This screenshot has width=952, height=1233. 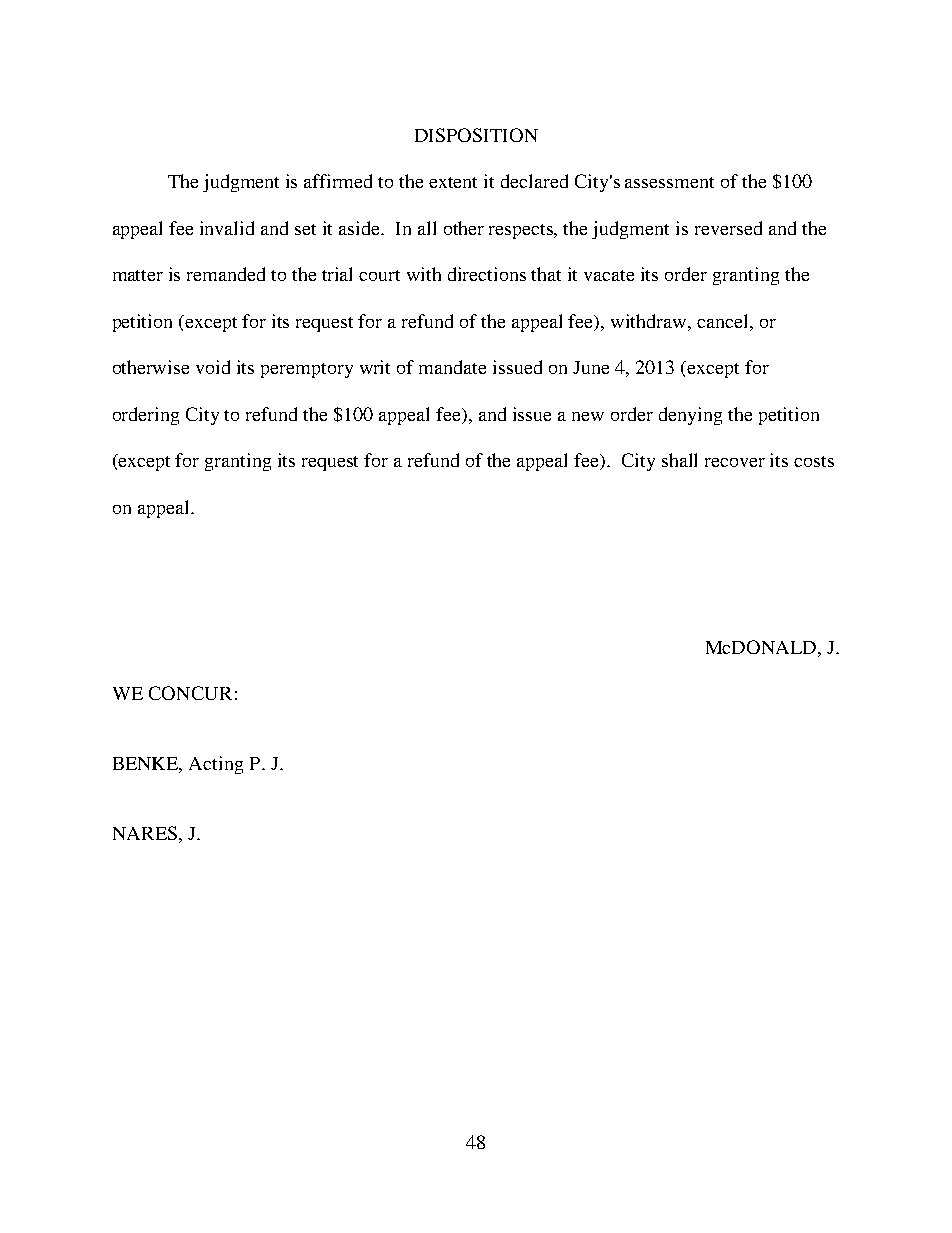 I want to click on DISPOSITION, so click(x=476, y=135).
